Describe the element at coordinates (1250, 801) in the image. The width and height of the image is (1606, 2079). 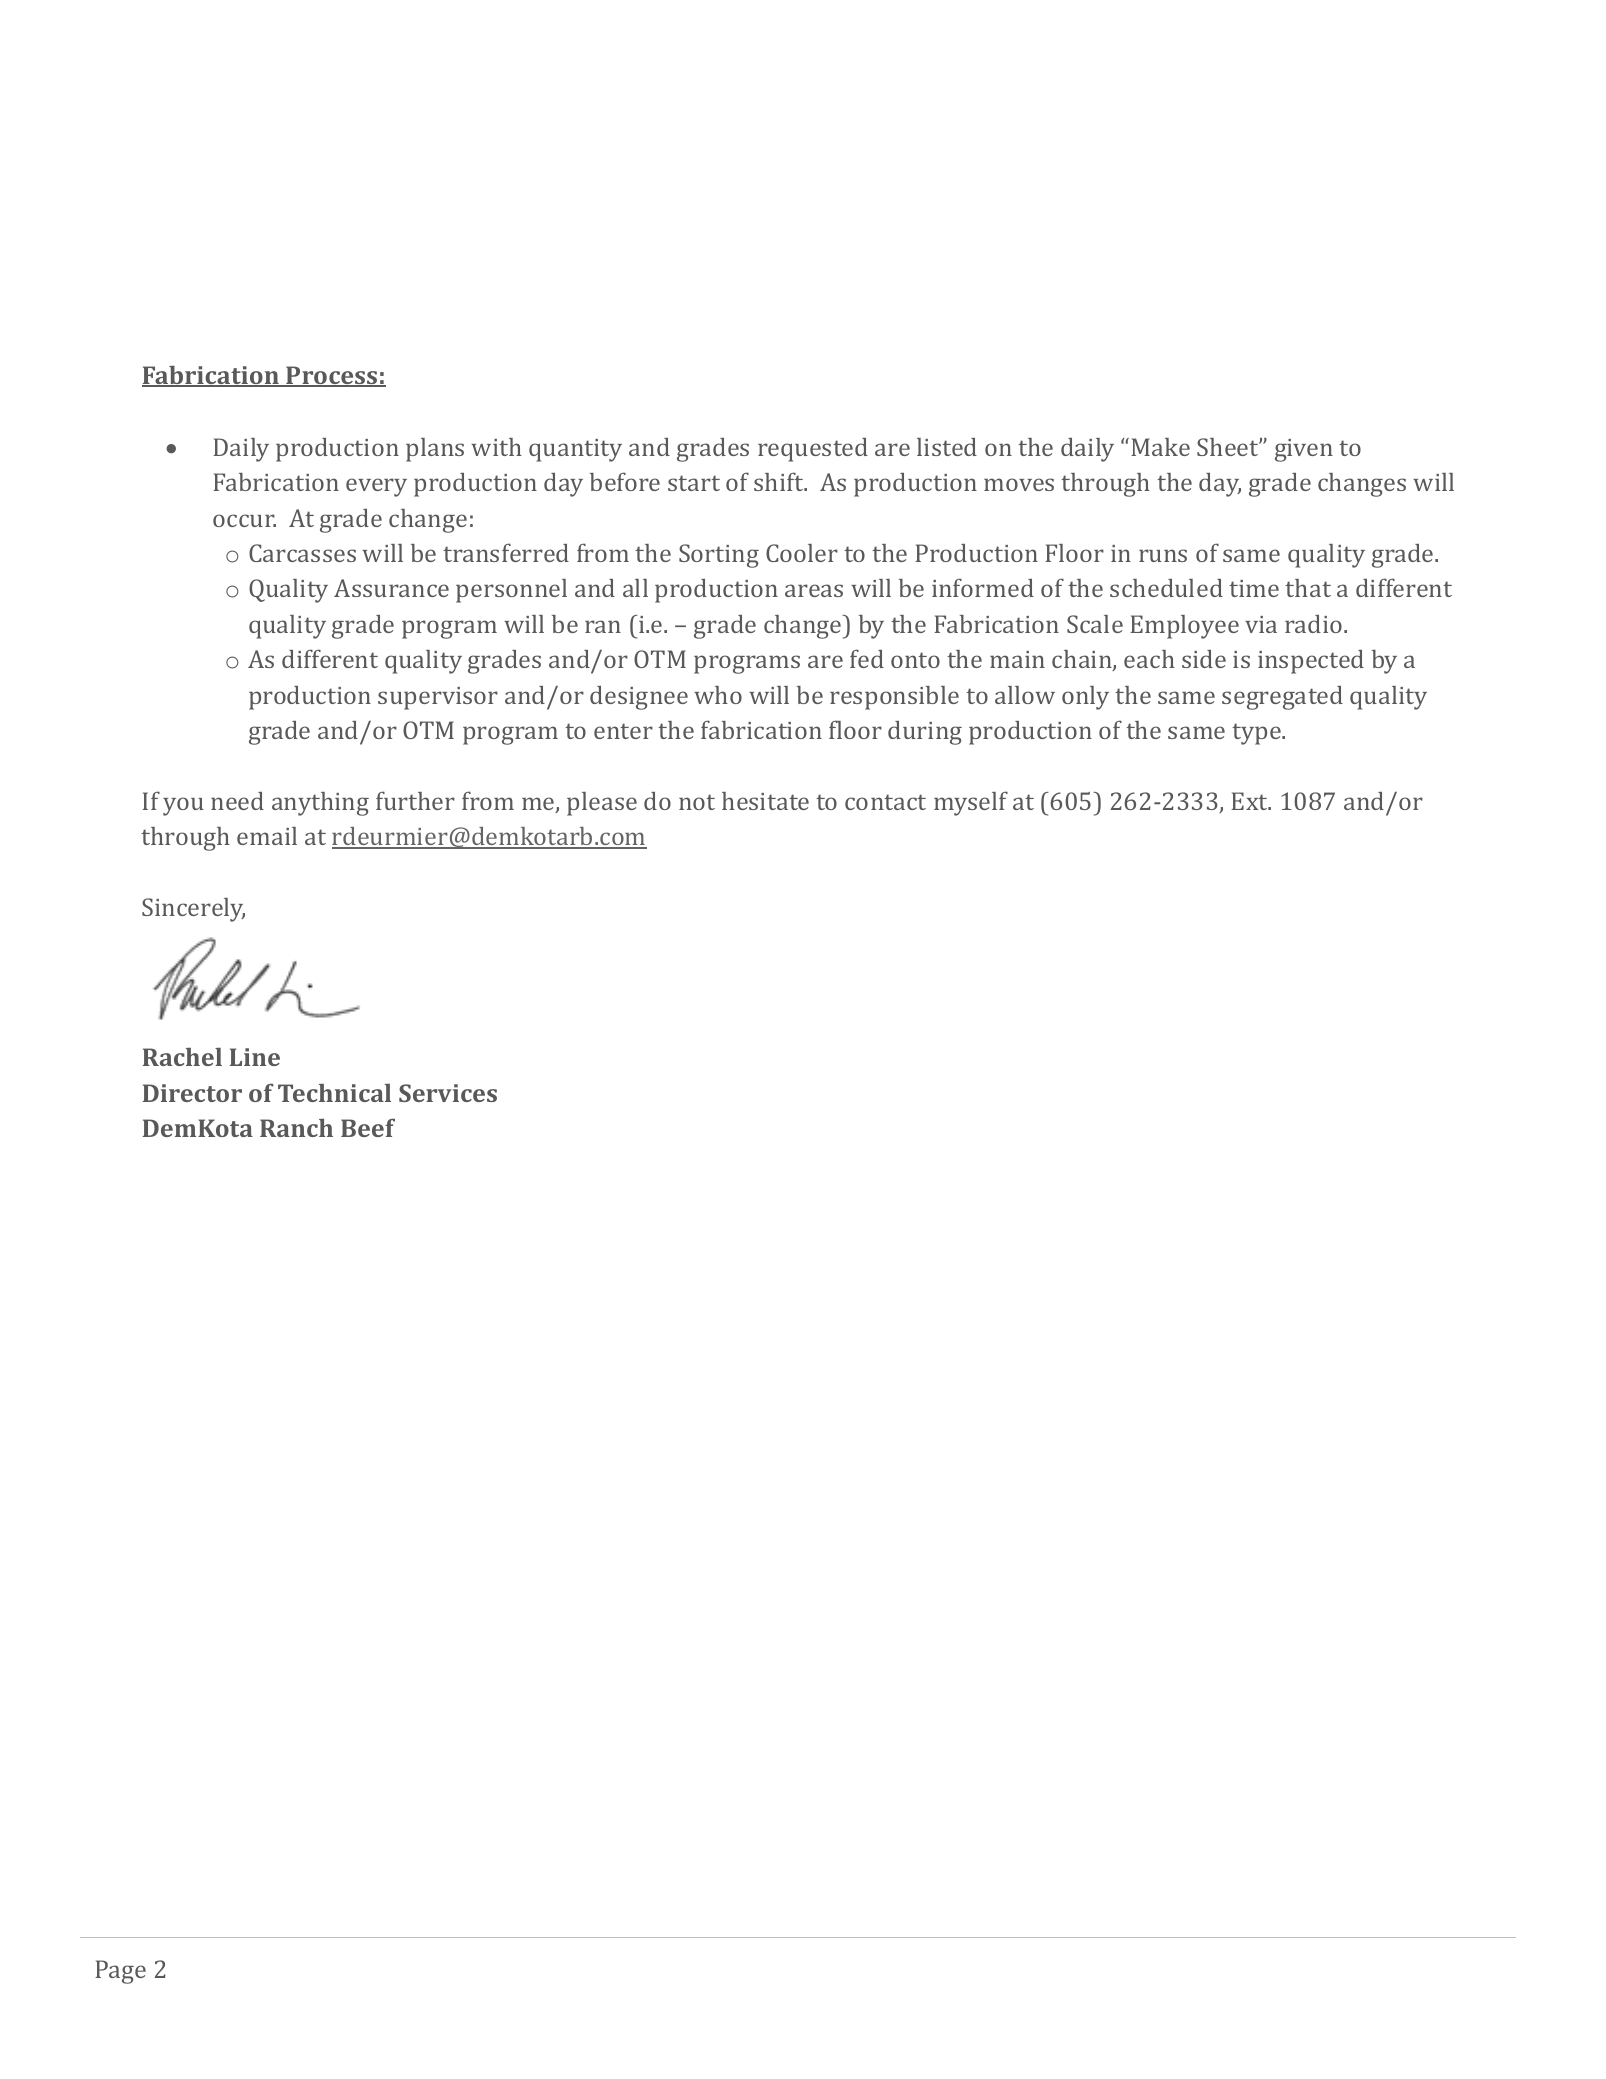
I see `Ext` at that location.
